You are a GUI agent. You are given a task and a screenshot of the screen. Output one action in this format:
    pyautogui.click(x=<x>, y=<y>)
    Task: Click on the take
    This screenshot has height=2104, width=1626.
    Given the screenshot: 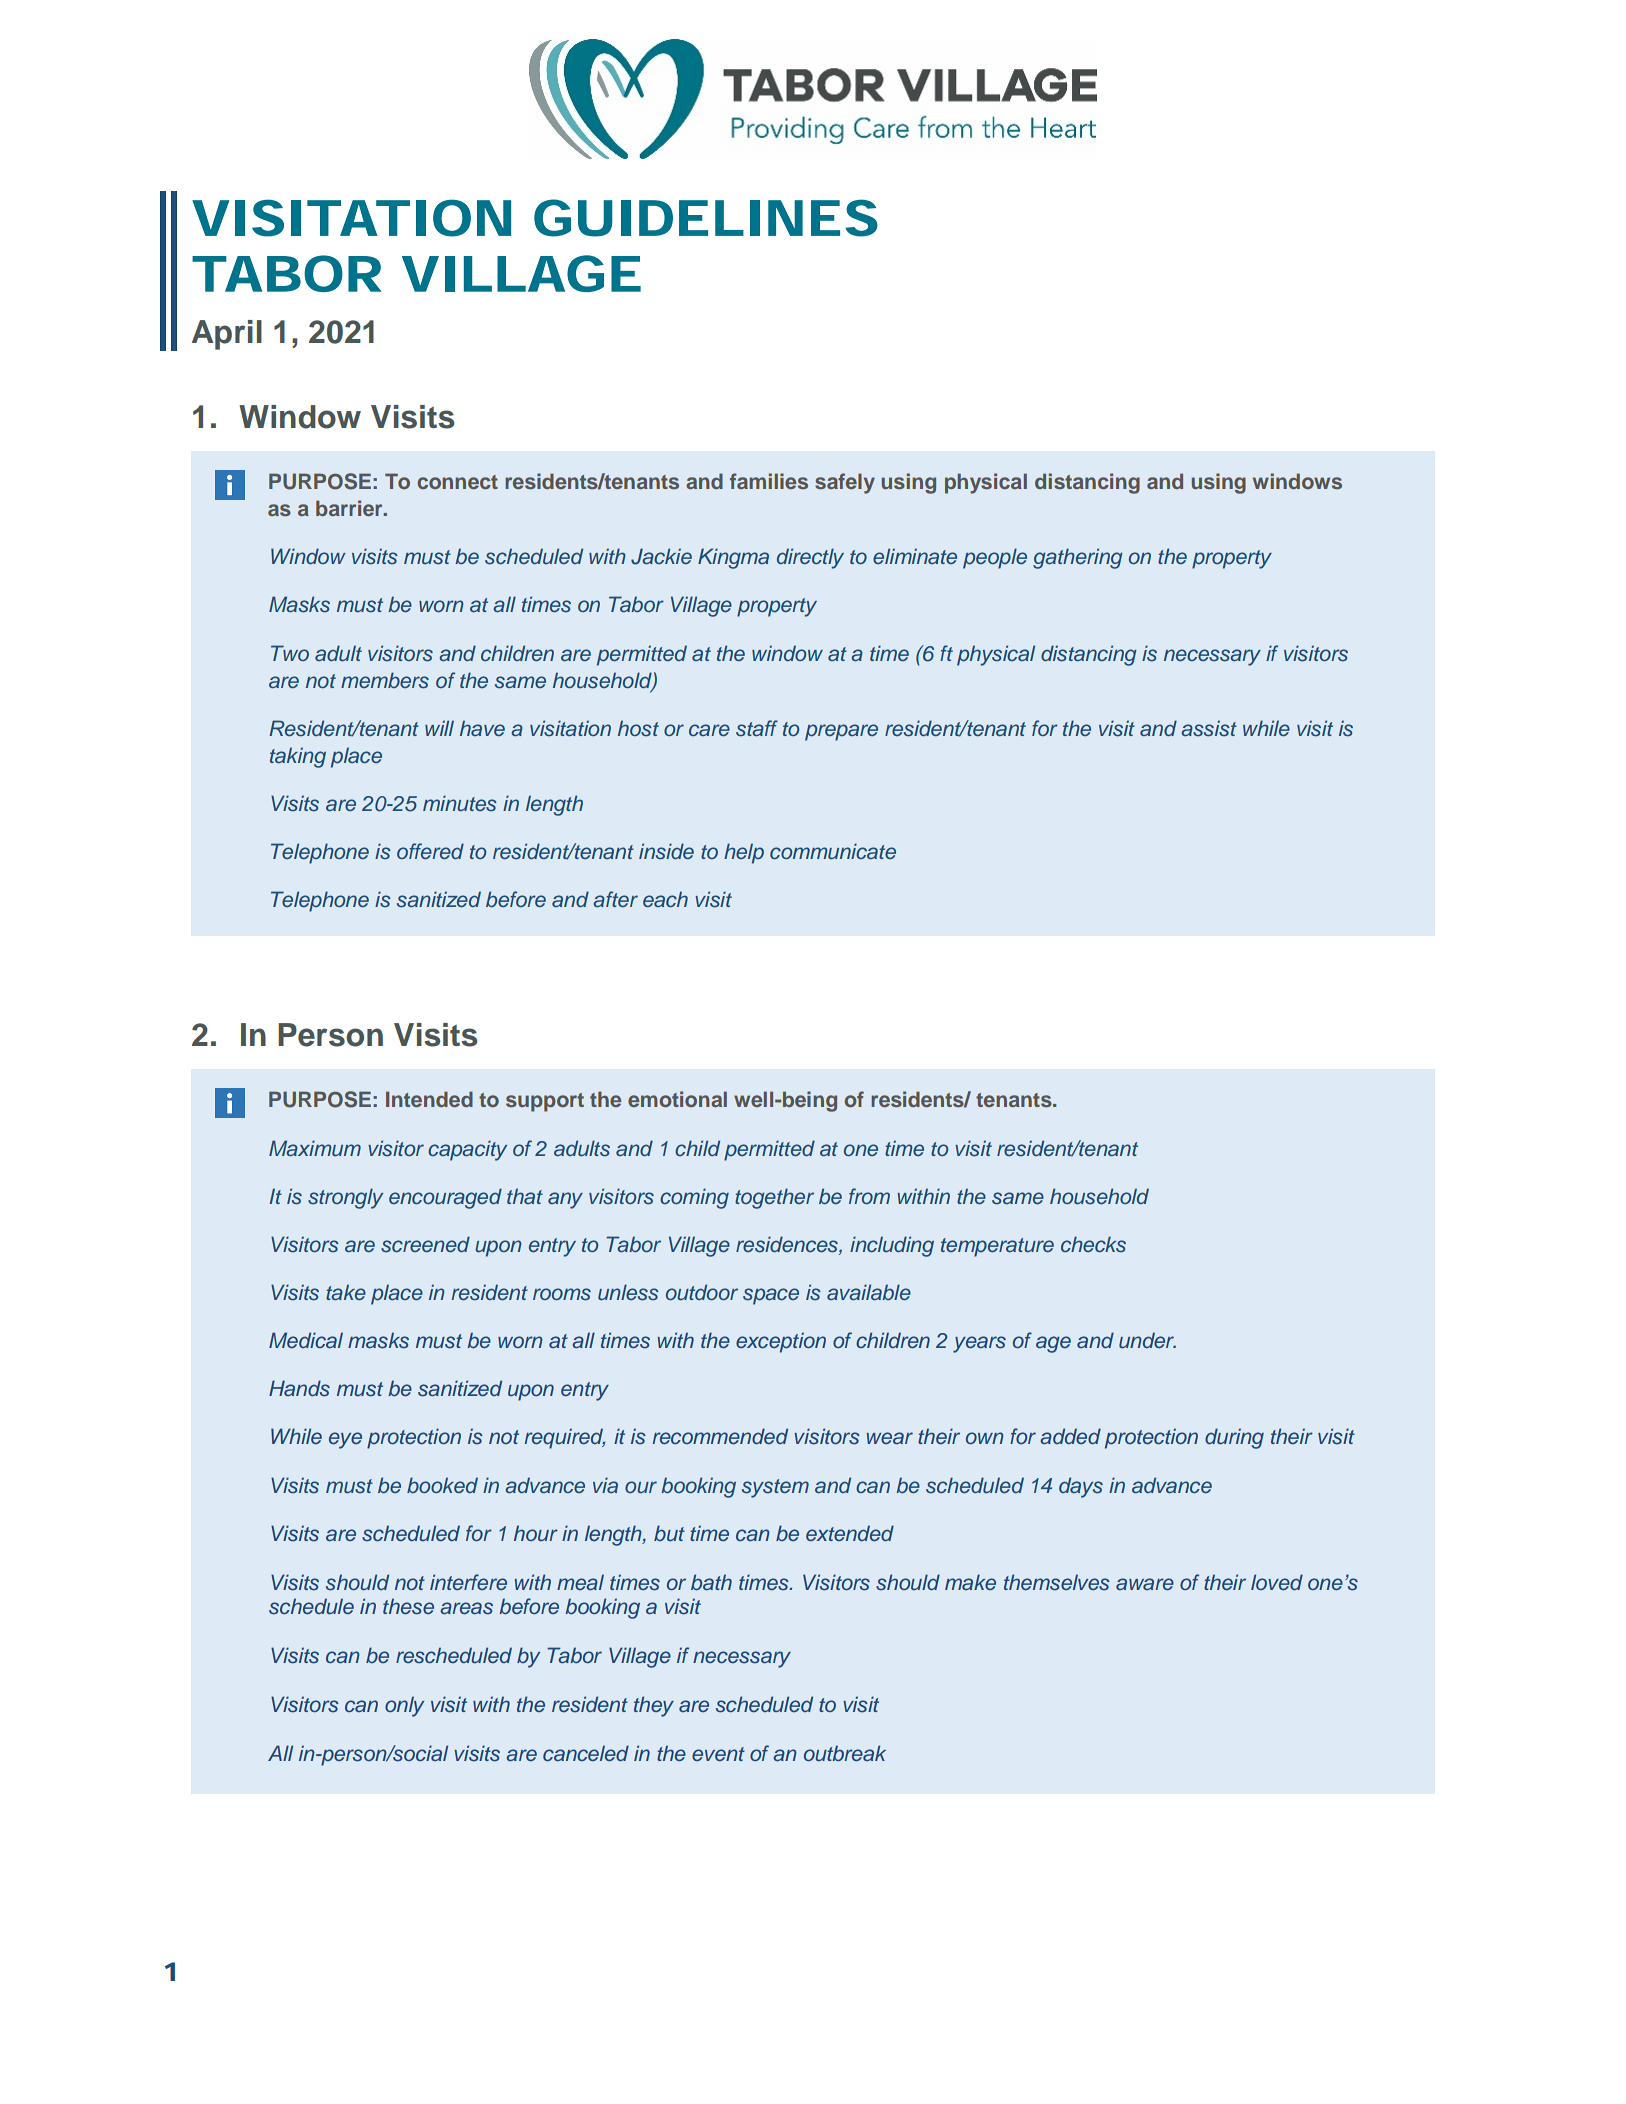 What is the action you would take?
    pyautogui.click(x=346, y=1292)
